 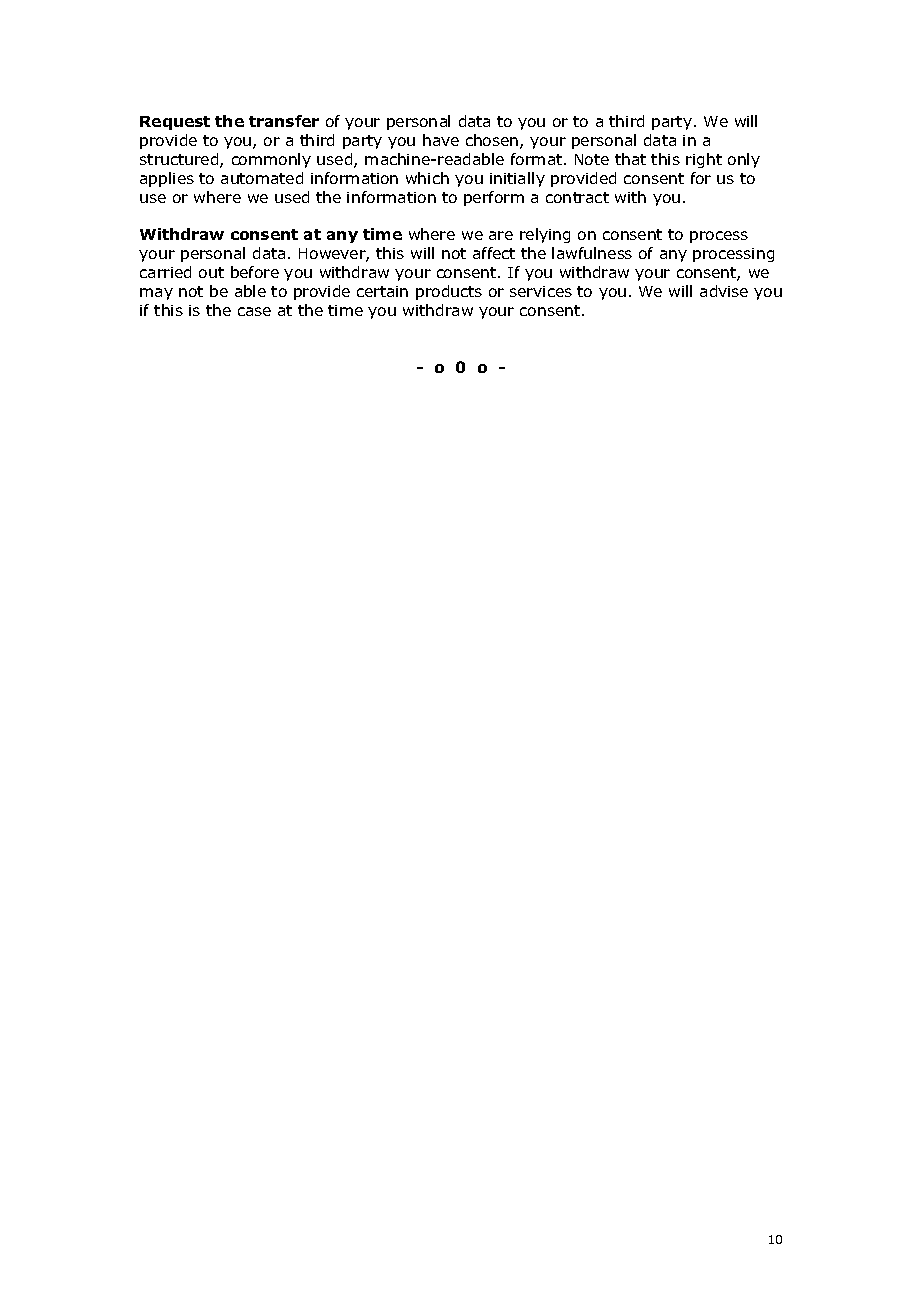 What do you see at coordinates (175, 123) in the image?
I see `Request` at bounding box center [175, 123].
